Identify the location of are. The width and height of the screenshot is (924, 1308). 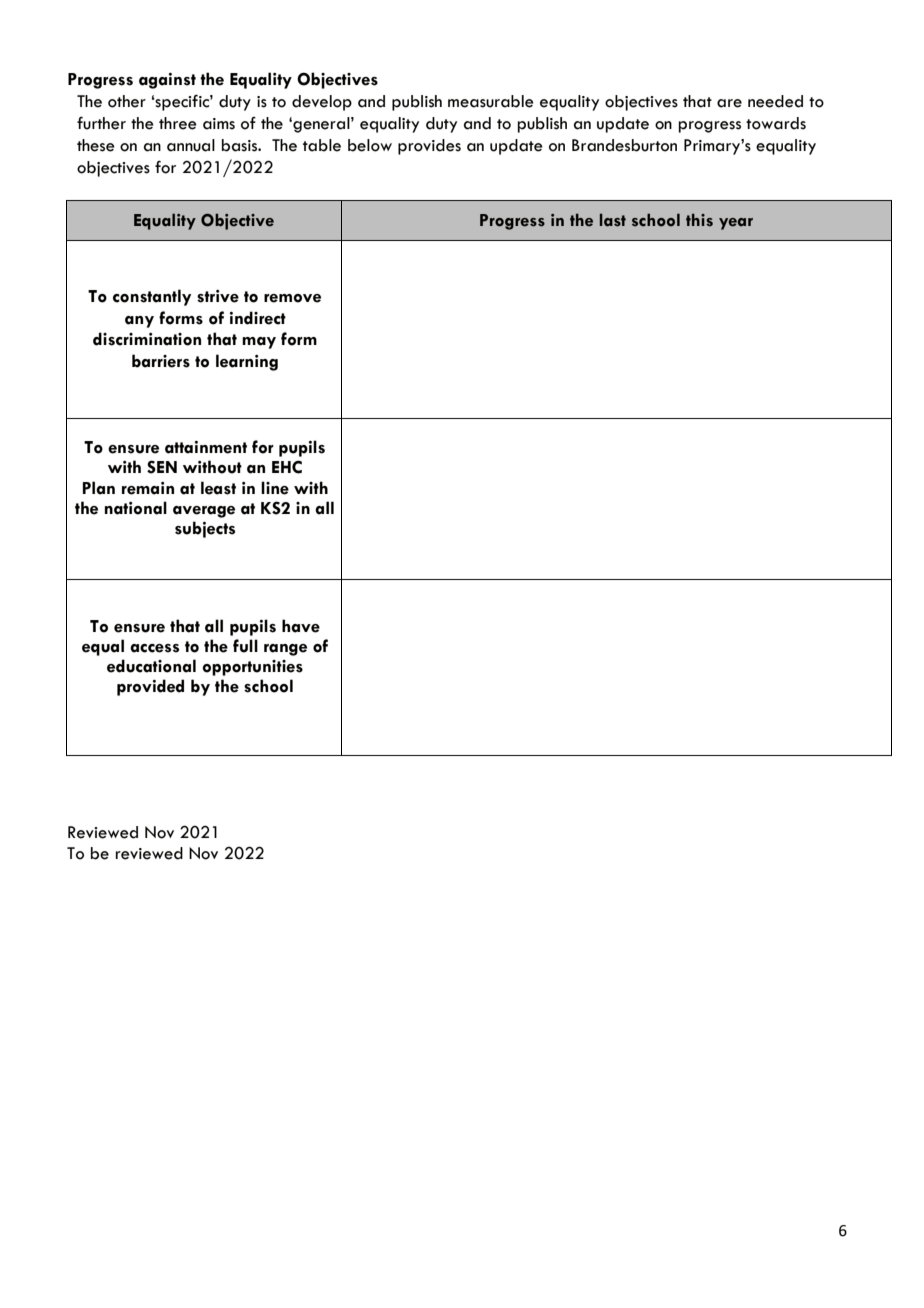
(729, 103).
